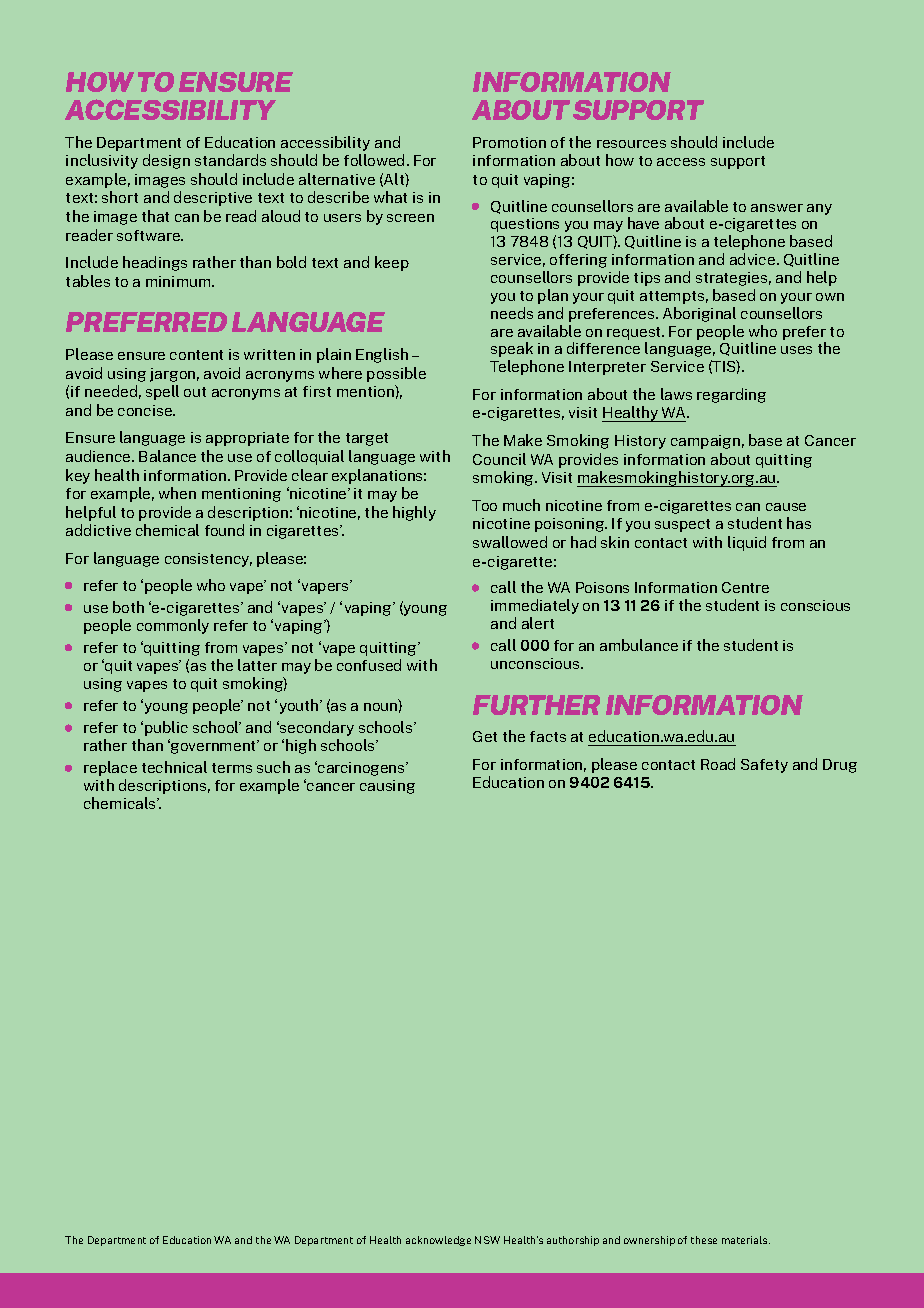 The width and height of the screenshot is (924, 1308). I want to click on acknowledge, so click(438, 1241).
